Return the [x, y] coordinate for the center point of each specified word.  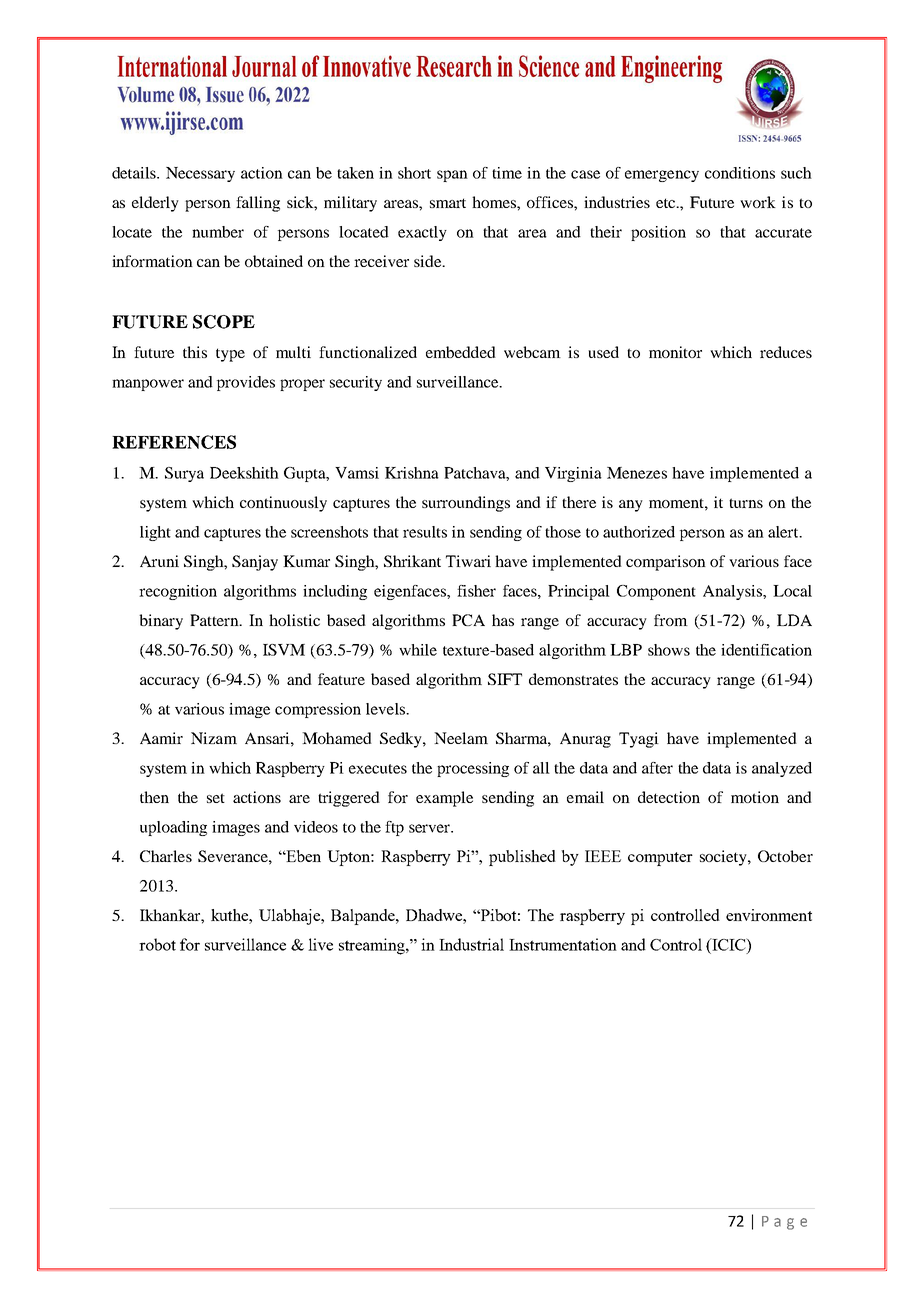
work [758, 202]
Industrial [471, 944]
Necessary [200, 174]
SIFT [505, 679]
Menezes [637, 473]
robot [157, 944]
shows [669, 650]
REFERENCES [174, 442]
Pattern [215, 620]
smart [448, 203]
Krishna [412, 473]
